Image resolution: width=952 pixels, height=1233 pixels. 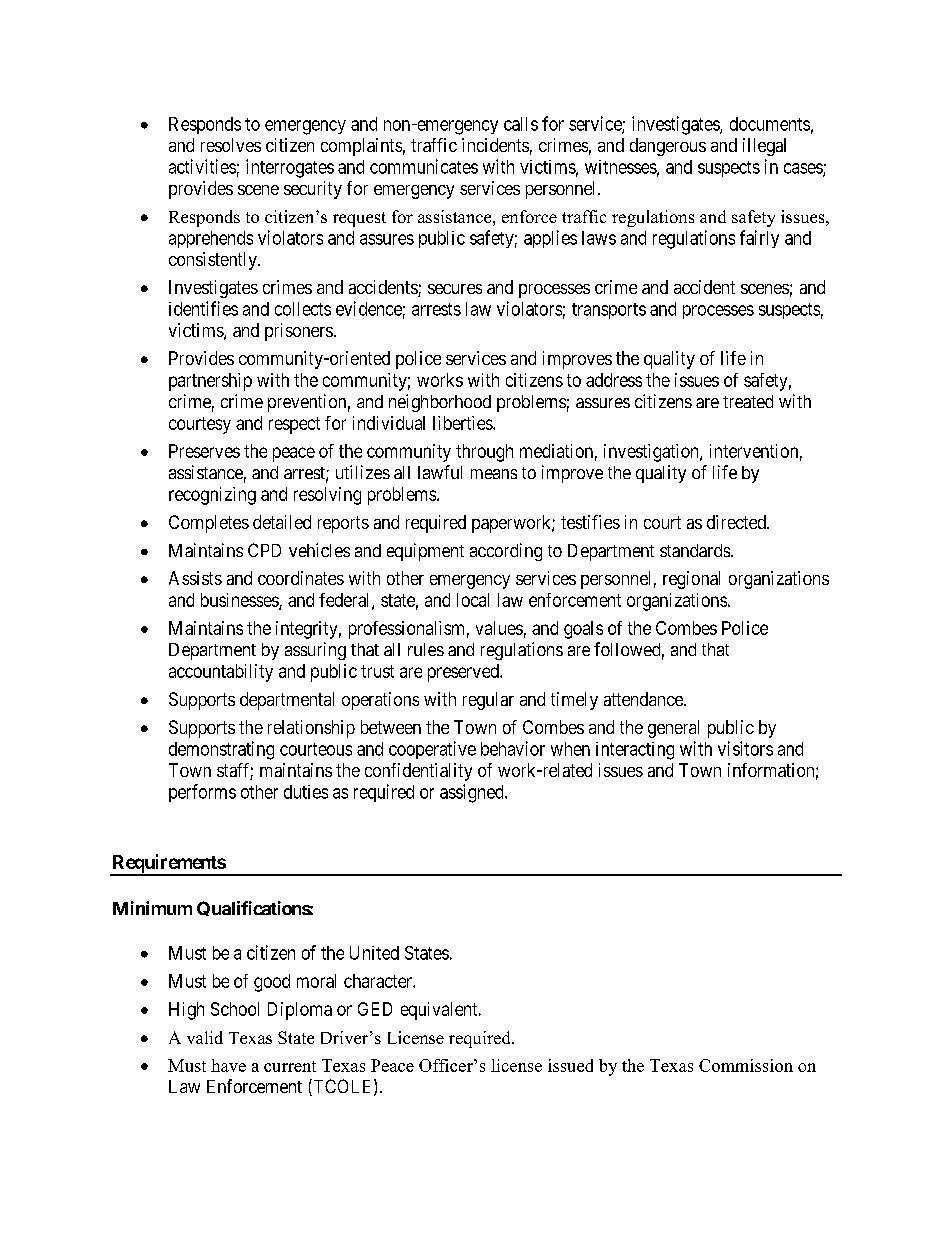 I want to click on valid, so click(x=205, y=1037).
